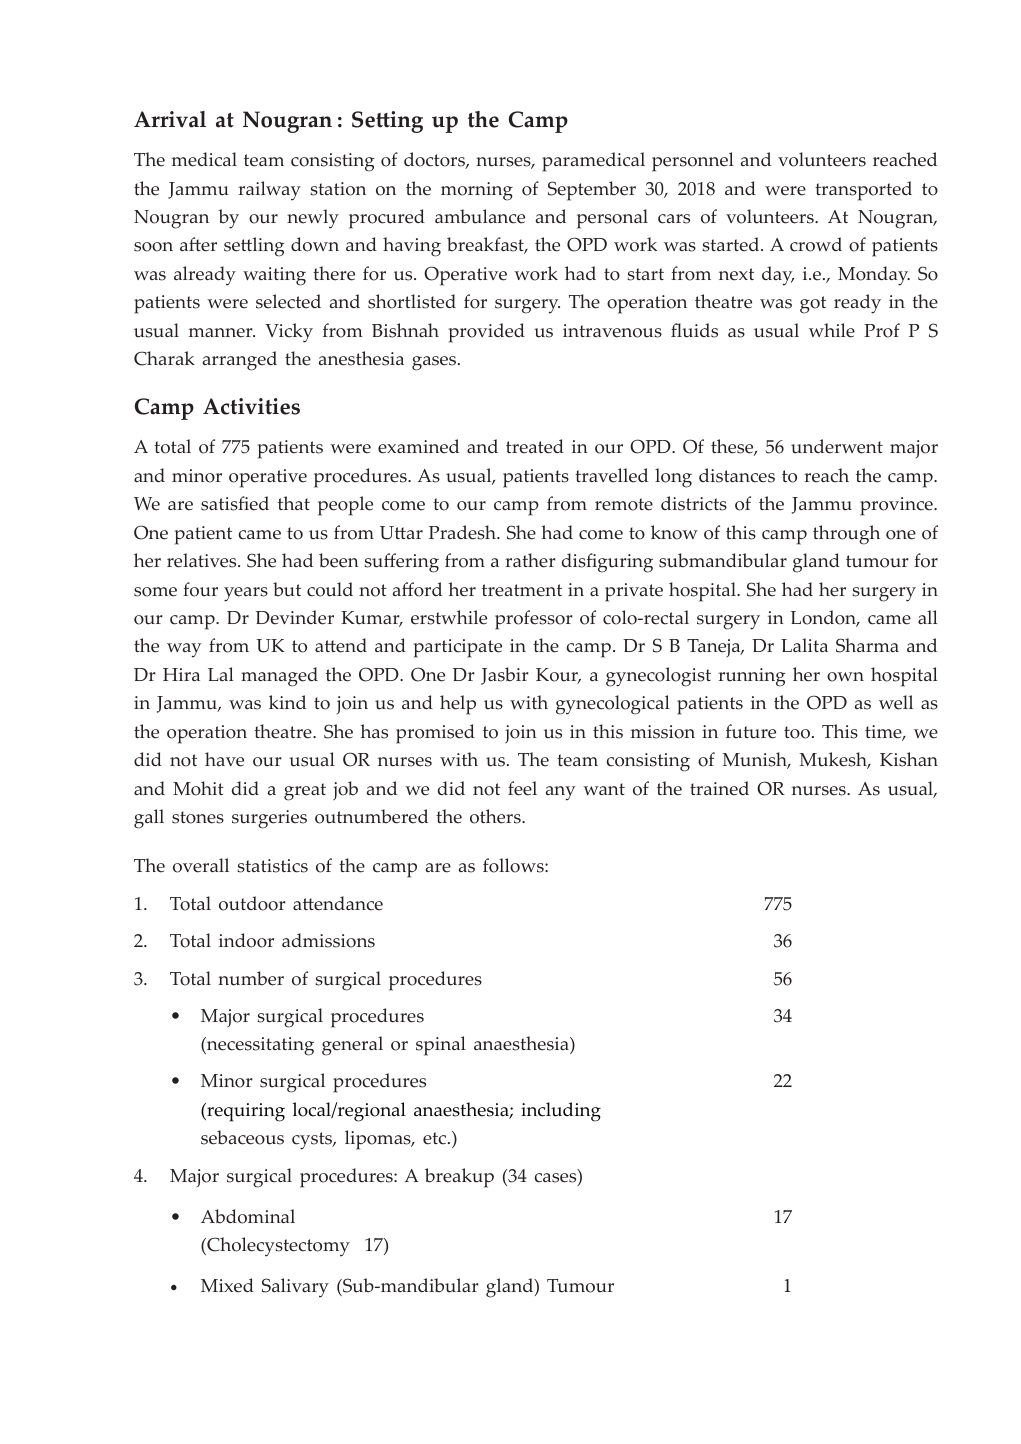 Image resolution: width=1021 pixels, height=1444 pixels. I want to click on cases, so click(557, 1179).
